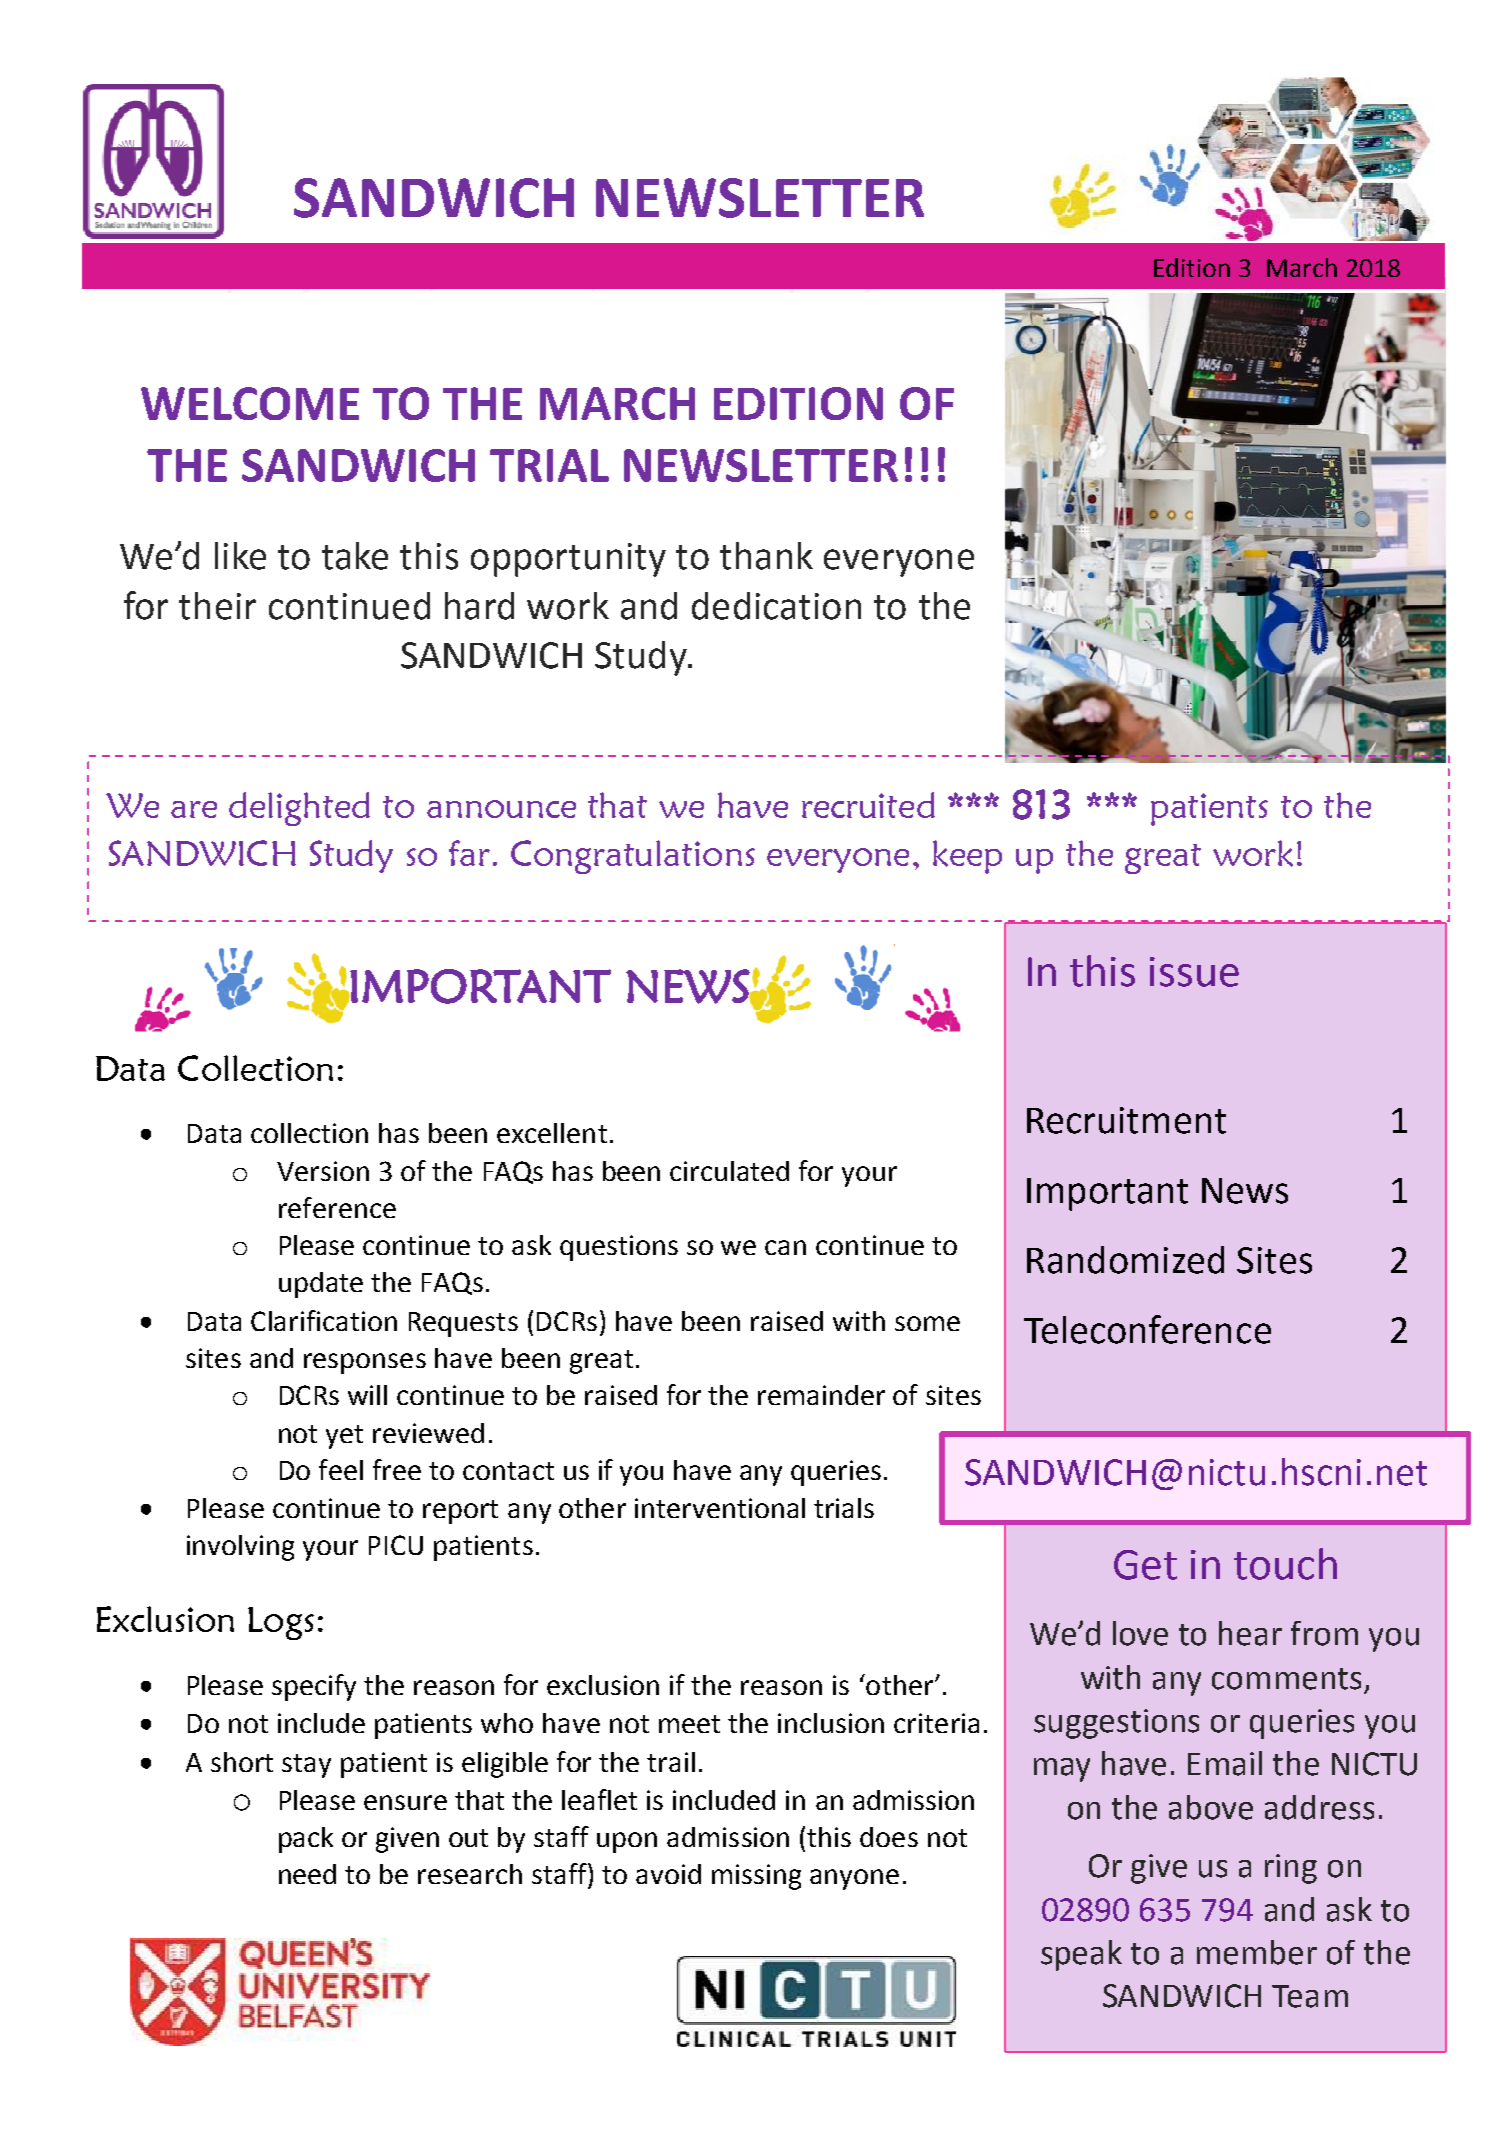  I want to click on dedication, so click(776, 606).
